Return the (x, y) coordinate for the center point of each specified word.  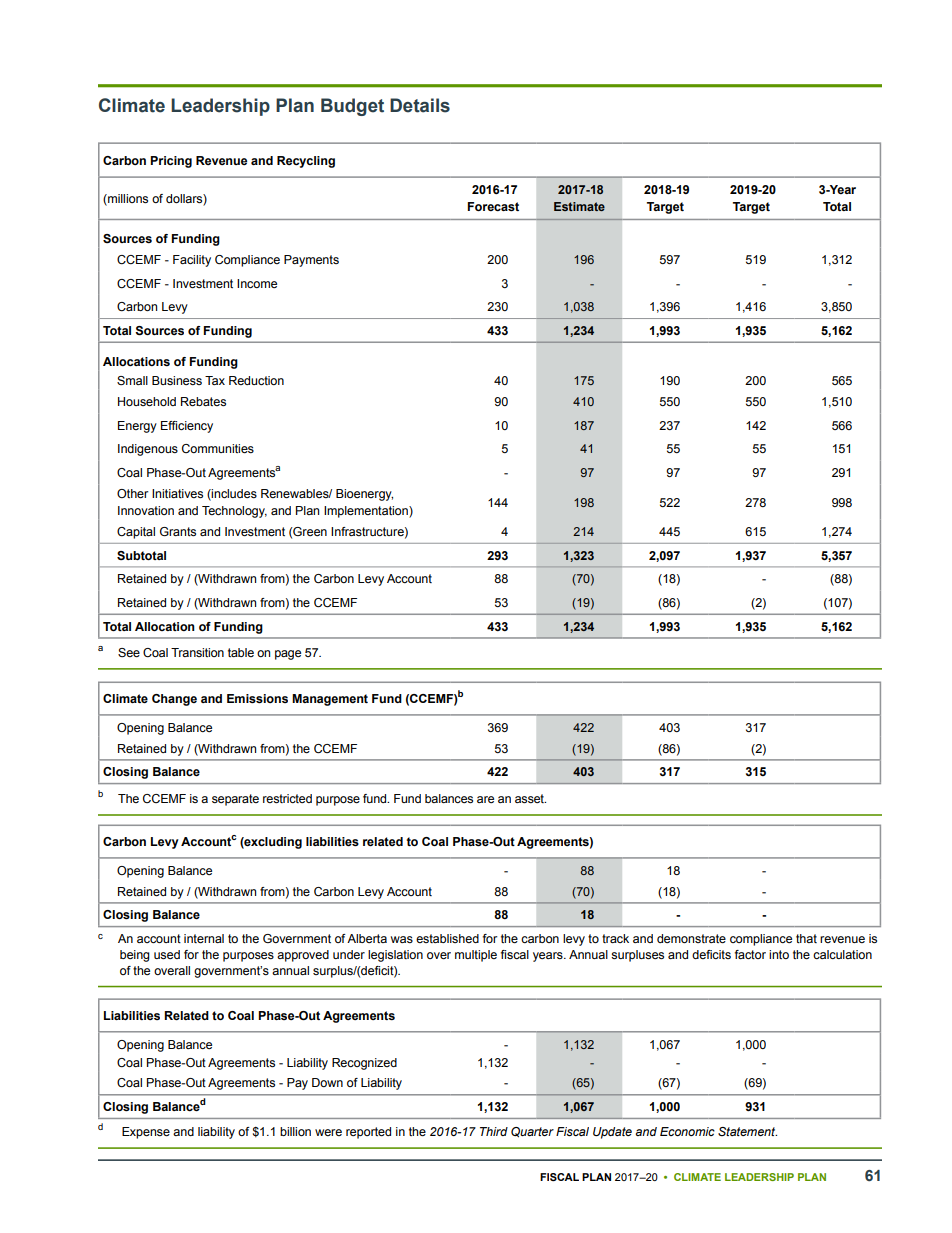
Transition (197, 652)
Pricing (171, 162)
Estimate (579, 206)
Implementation (367, 512)
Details (420, 105)
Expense (146, 1133)
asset (530, 798)
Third (494, 1131)
